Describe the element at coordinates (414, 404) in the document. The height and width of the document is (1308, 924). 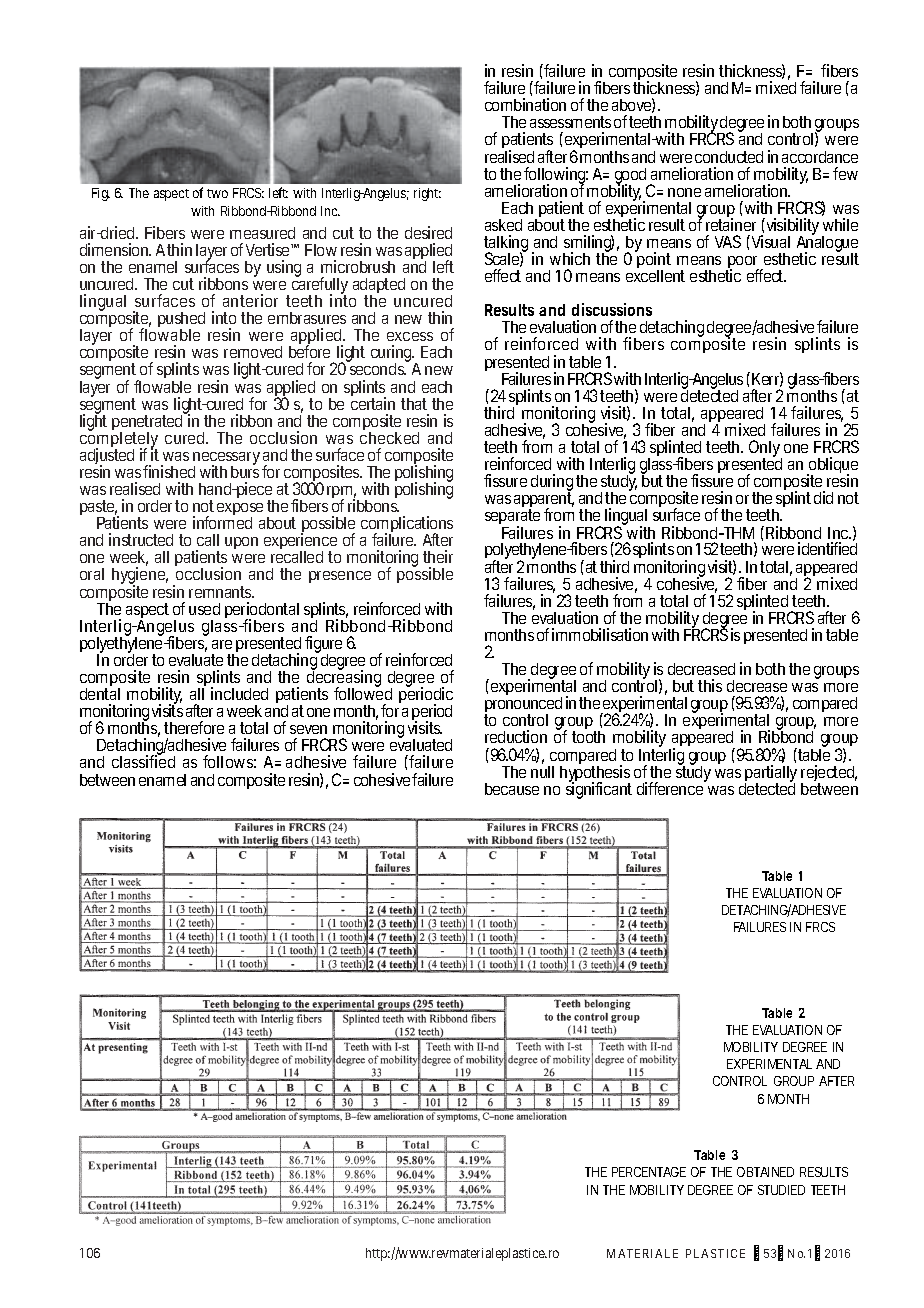
I see `that` at that location.
